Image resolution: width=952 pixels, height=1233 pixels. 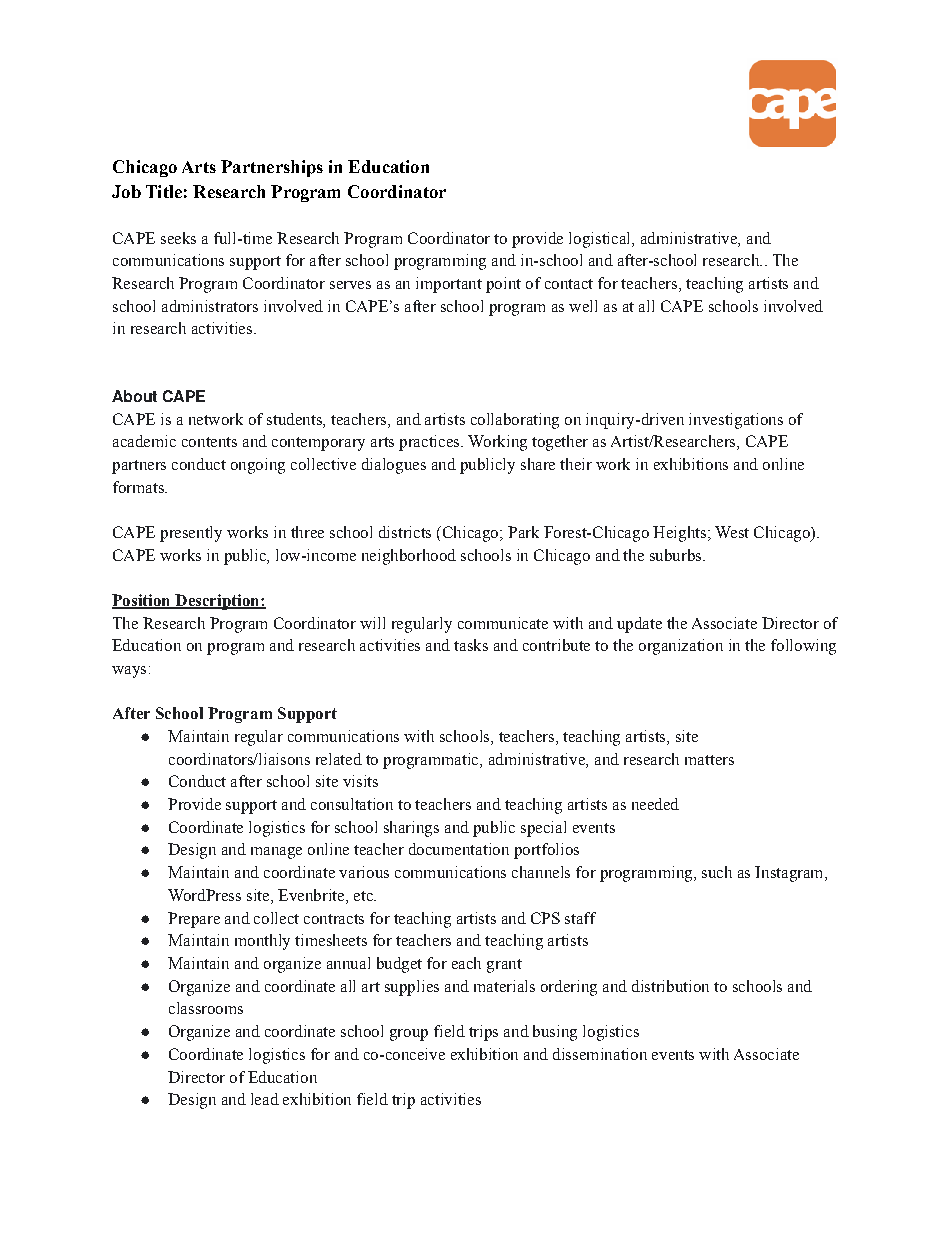 I want to click on Description, so click(x=217, y=602).
